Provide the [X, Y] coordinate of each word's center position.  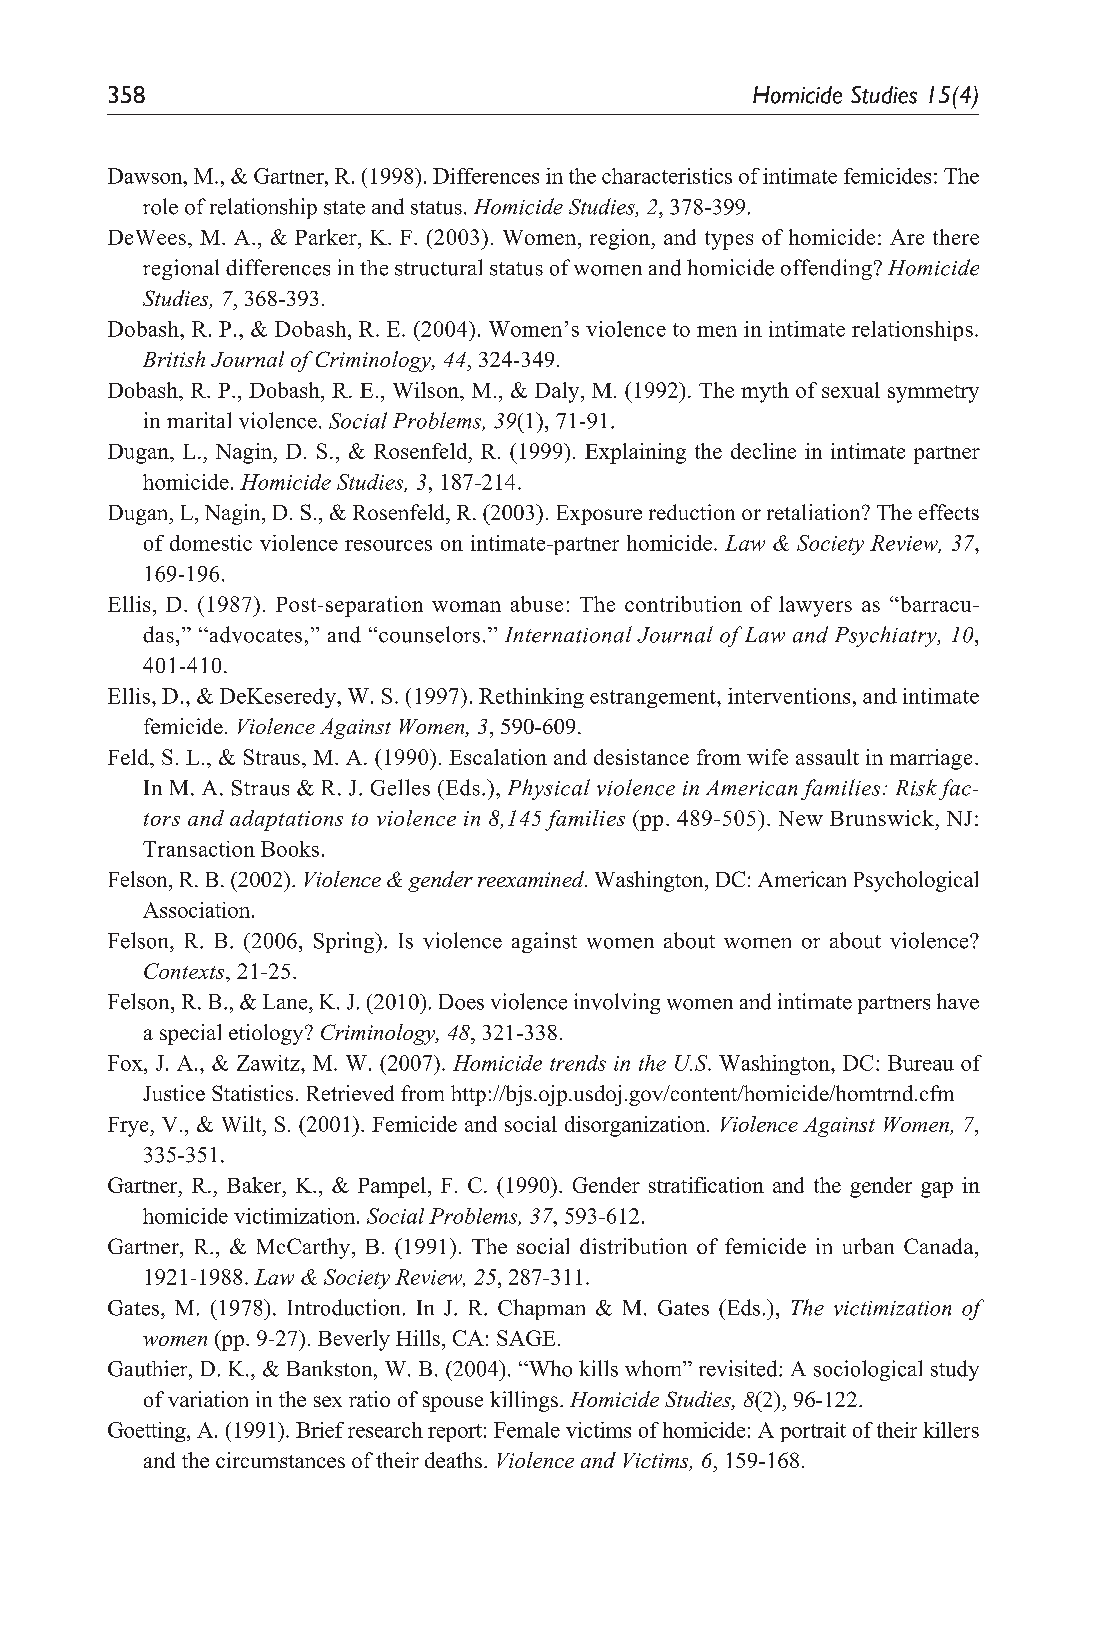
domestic [211, 543]
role [160, 206]
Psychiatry [887, 636]
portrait [813, 1432]
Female [527, 1430]
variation [208, 1399]
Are [907, 237]
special [190, 1034]
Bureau [921, 1063]
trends [578, 1063]
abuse [537, 604]
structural [438, 267]
